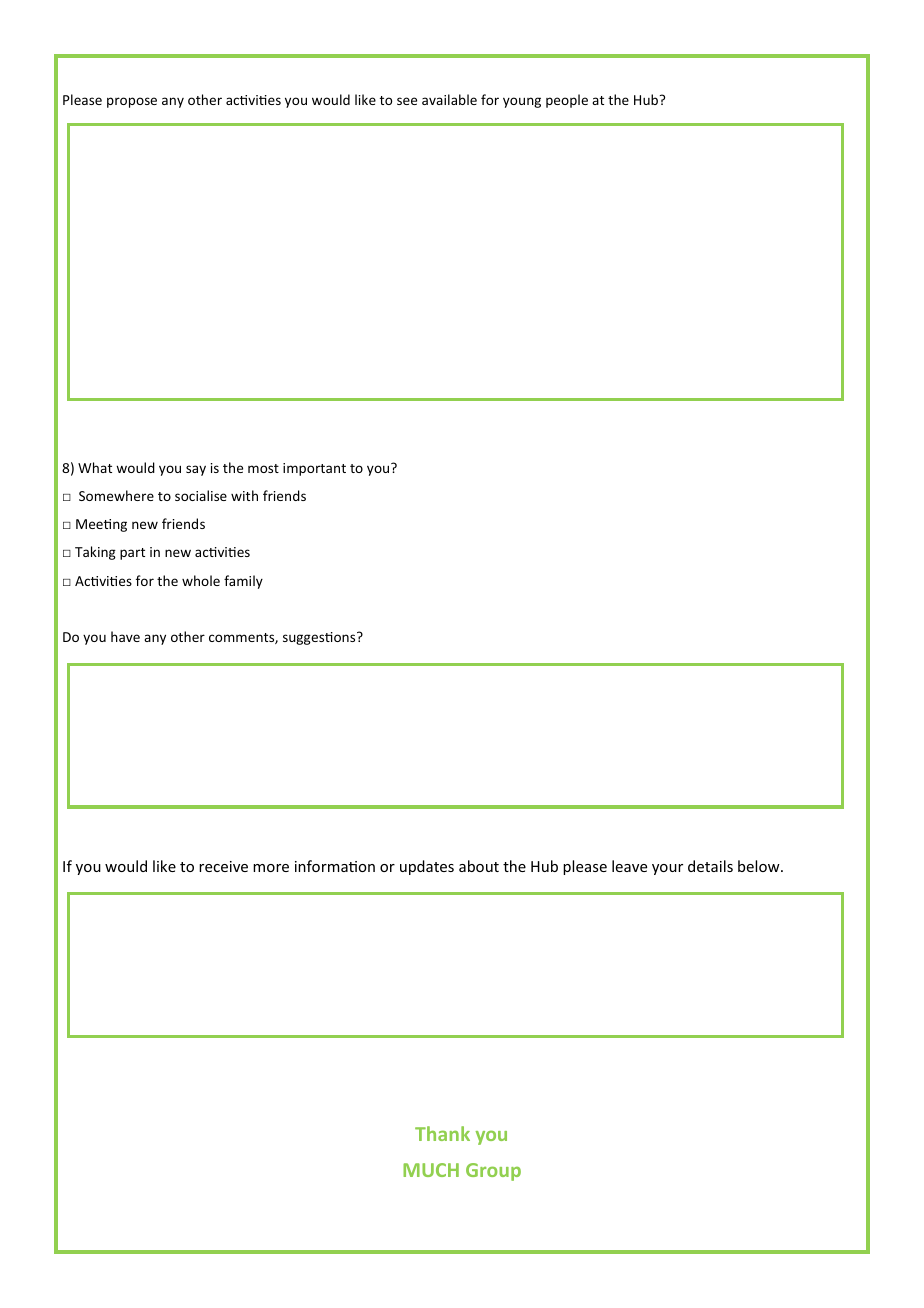 The width and height of the screenshot is (924, 1308). Describe the element at coordinates (132, 102) in the screenshot. I see `propose` at that location.
